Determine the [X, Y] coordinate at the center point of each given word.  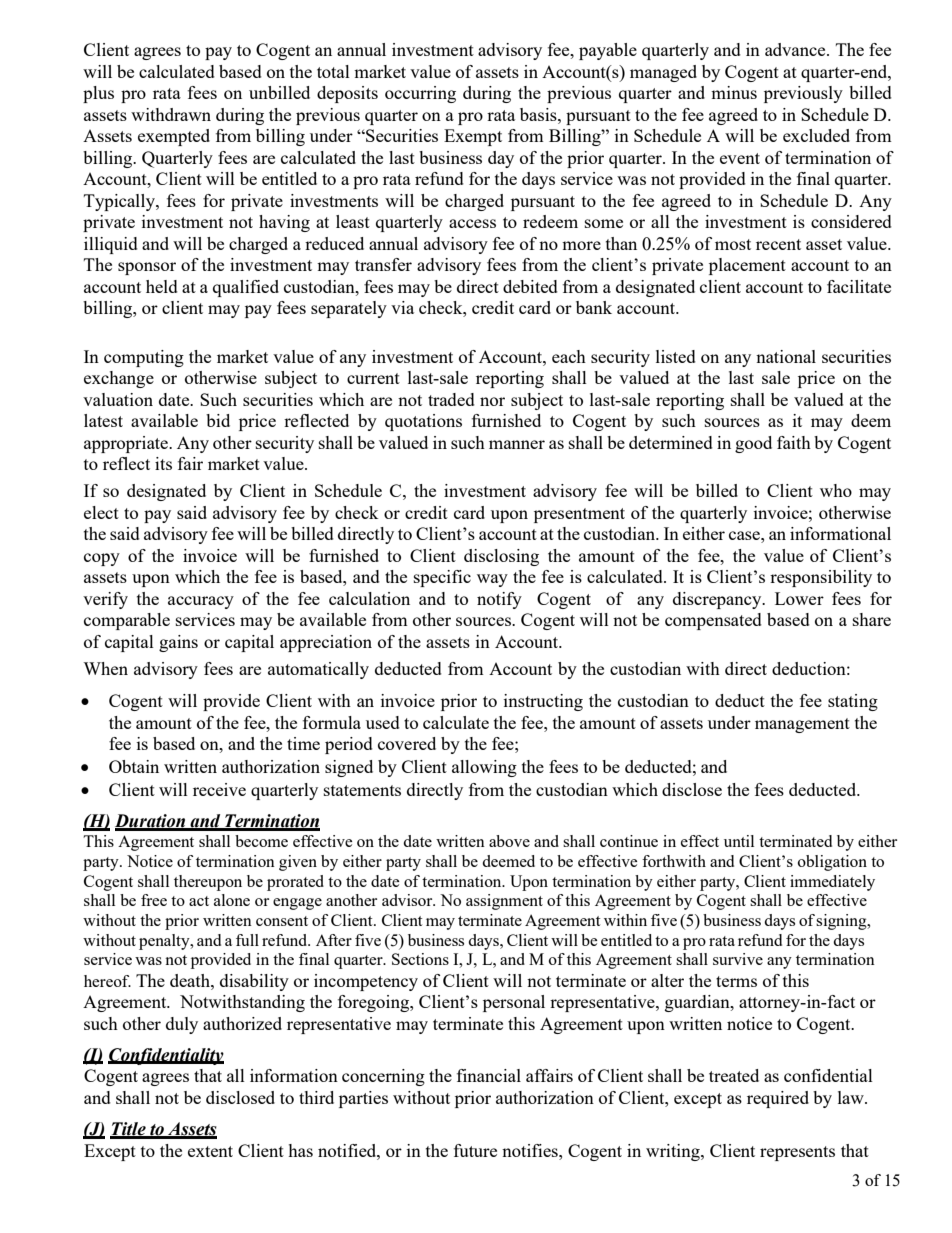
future [475, 1150]
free [154, 900]
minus [734, 92]
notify [499, 600]
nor [492, 401]
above [509, 841]
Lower [799, 598]
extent [210, 1151]
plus [98, 94]
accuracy [201, 602]
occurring [420, 94]
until [739, 841]
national [786, 356]
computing [144, 358]
